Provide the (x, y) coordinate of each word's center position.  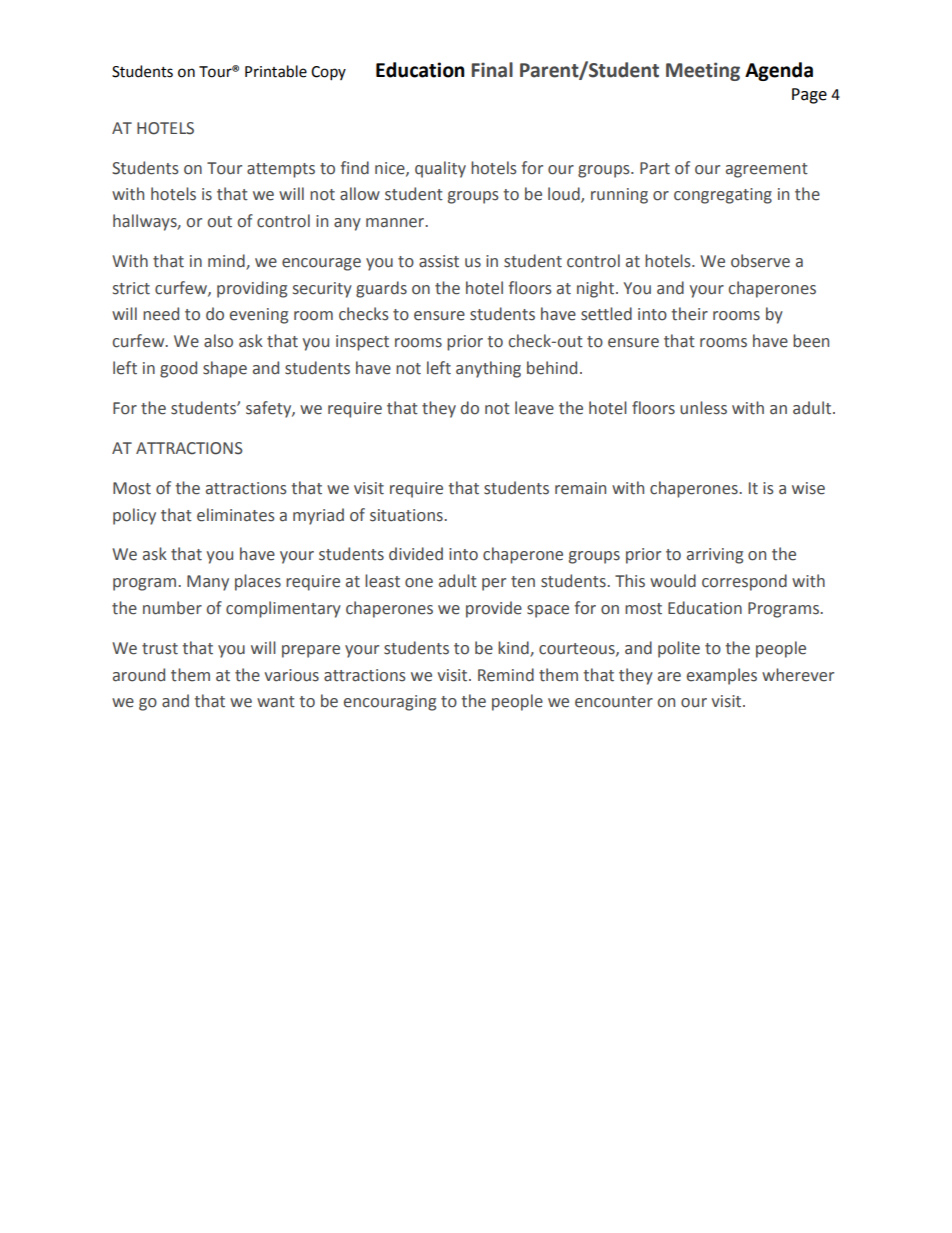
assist (439, 261)
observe (760, 261)
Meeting (703, 71)
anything (488, 369)
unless (703, 408)
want (276, 702)
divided (416, 554)
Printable (276, 71)
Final (492, 70)
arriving (715, 556)
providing (252, 289)
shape (225, 369)
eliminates (236, 515)
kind (513, 648)
